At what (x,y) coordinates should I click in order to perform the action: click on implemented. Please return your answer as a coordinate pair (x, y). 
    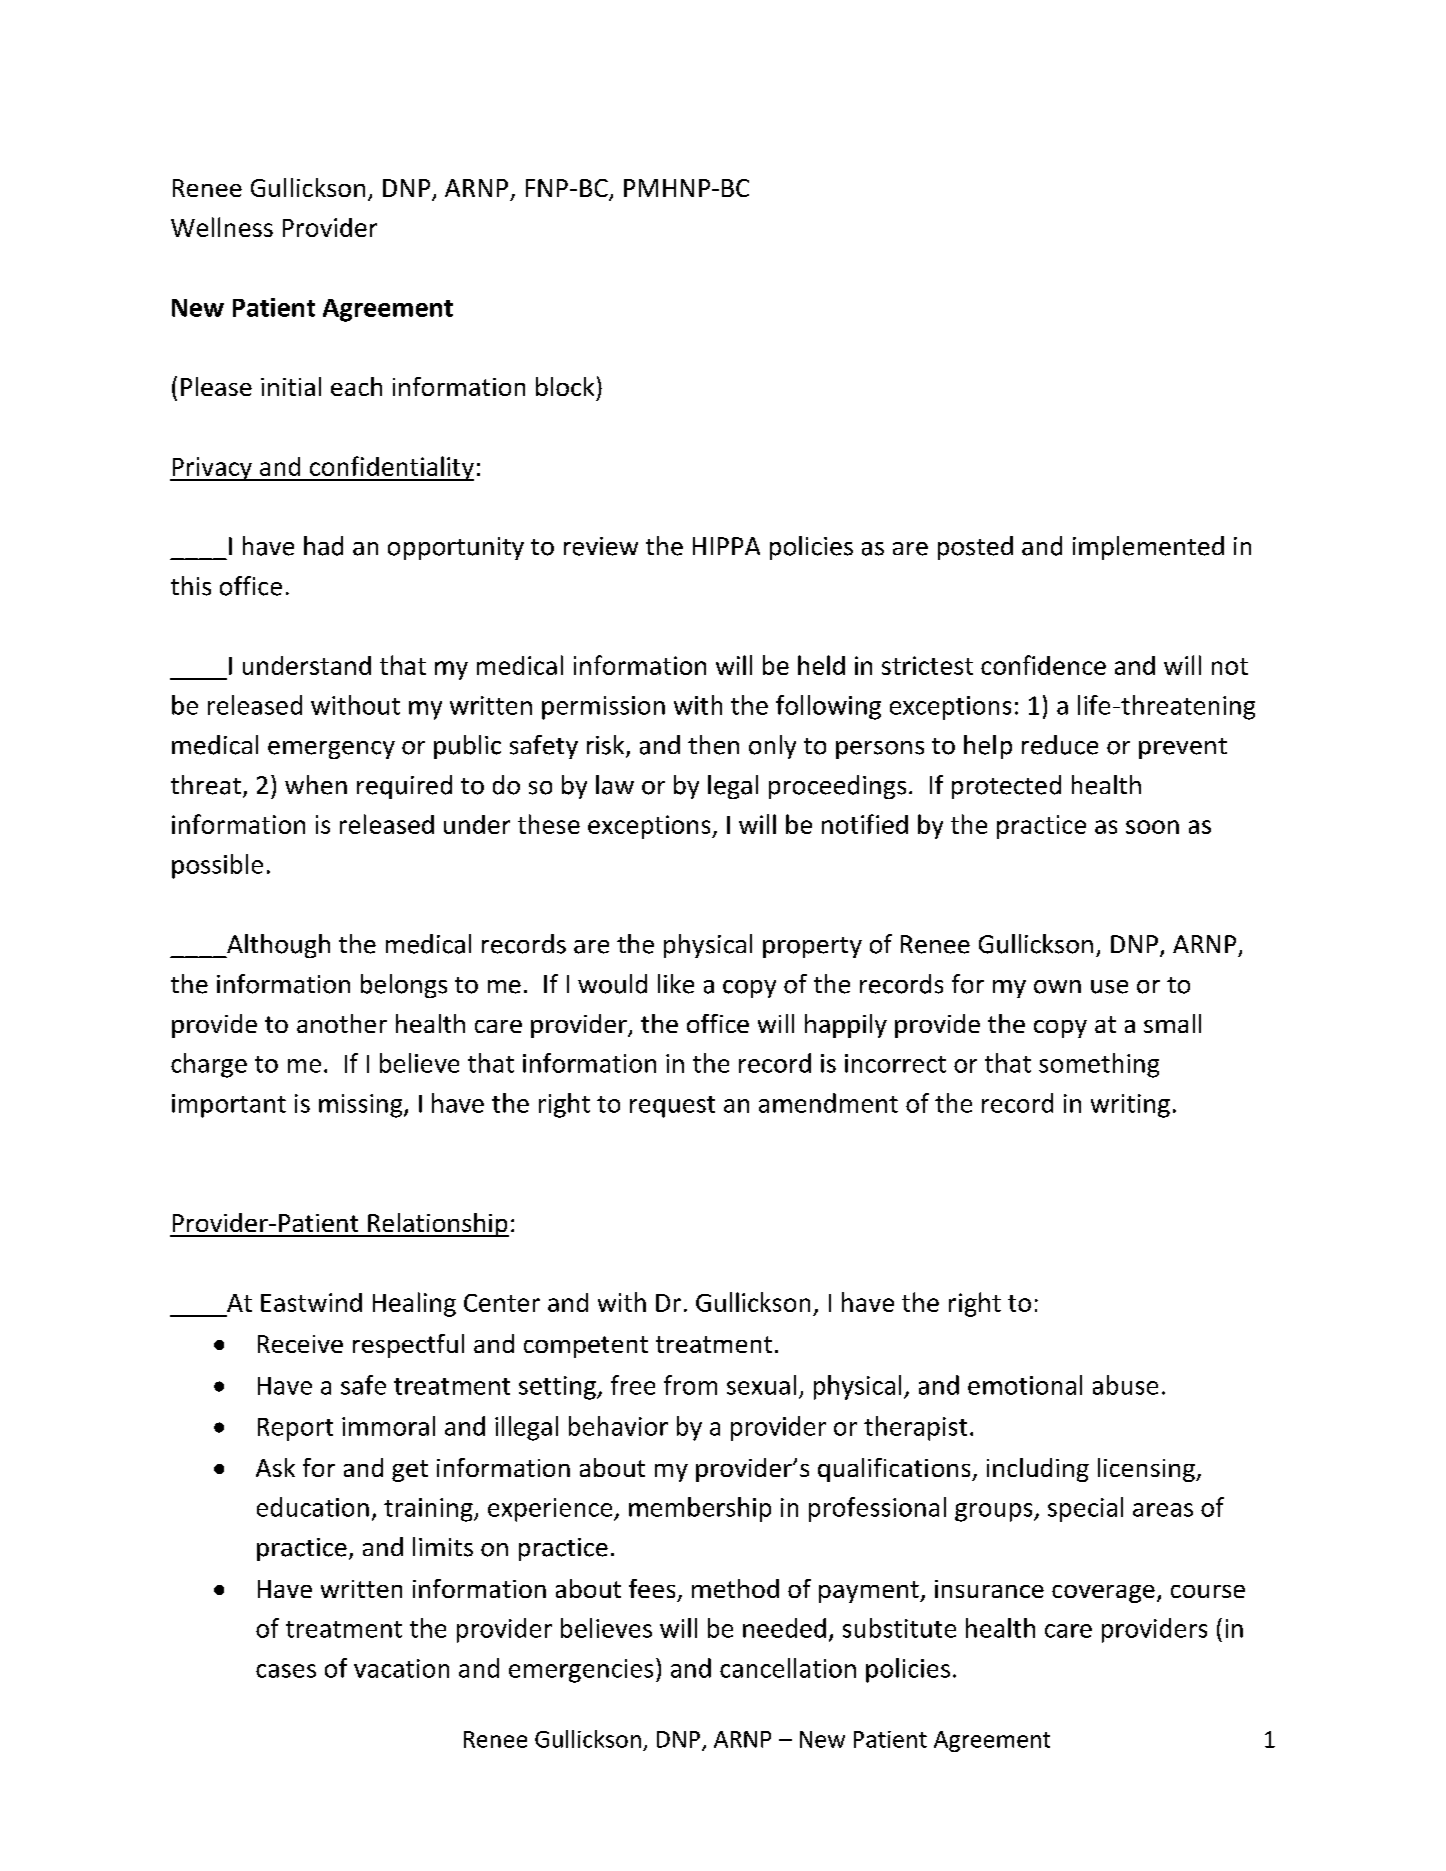
    Looking at the image, I should click on (1148, 548).
